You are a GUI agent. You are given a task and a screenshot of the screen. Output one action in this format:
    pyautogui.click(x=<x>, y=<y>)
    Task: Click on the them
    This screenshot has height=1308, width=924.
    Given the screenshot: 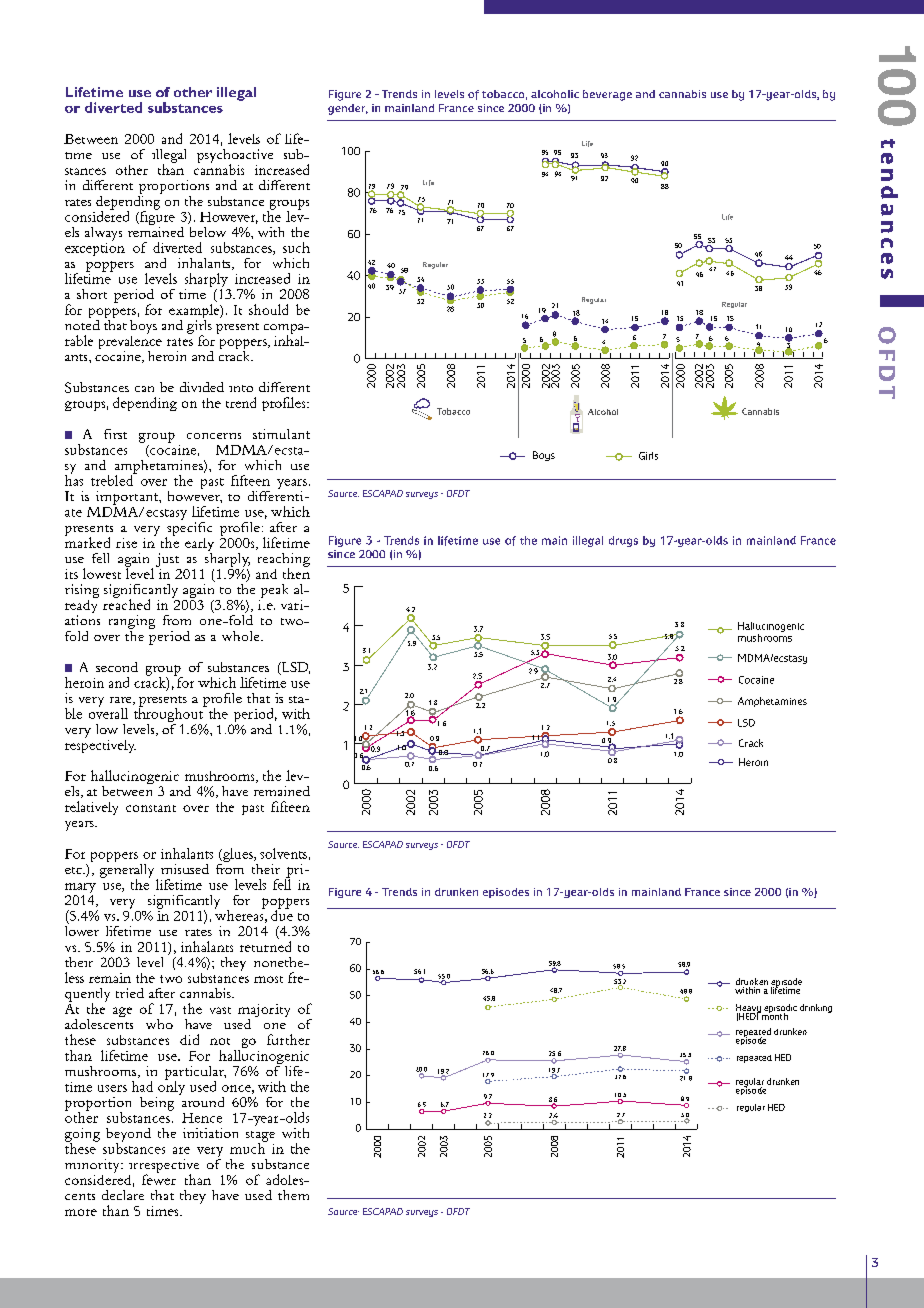 What is the action you would take?
    pyautogui.click(x=293, y=1195)
